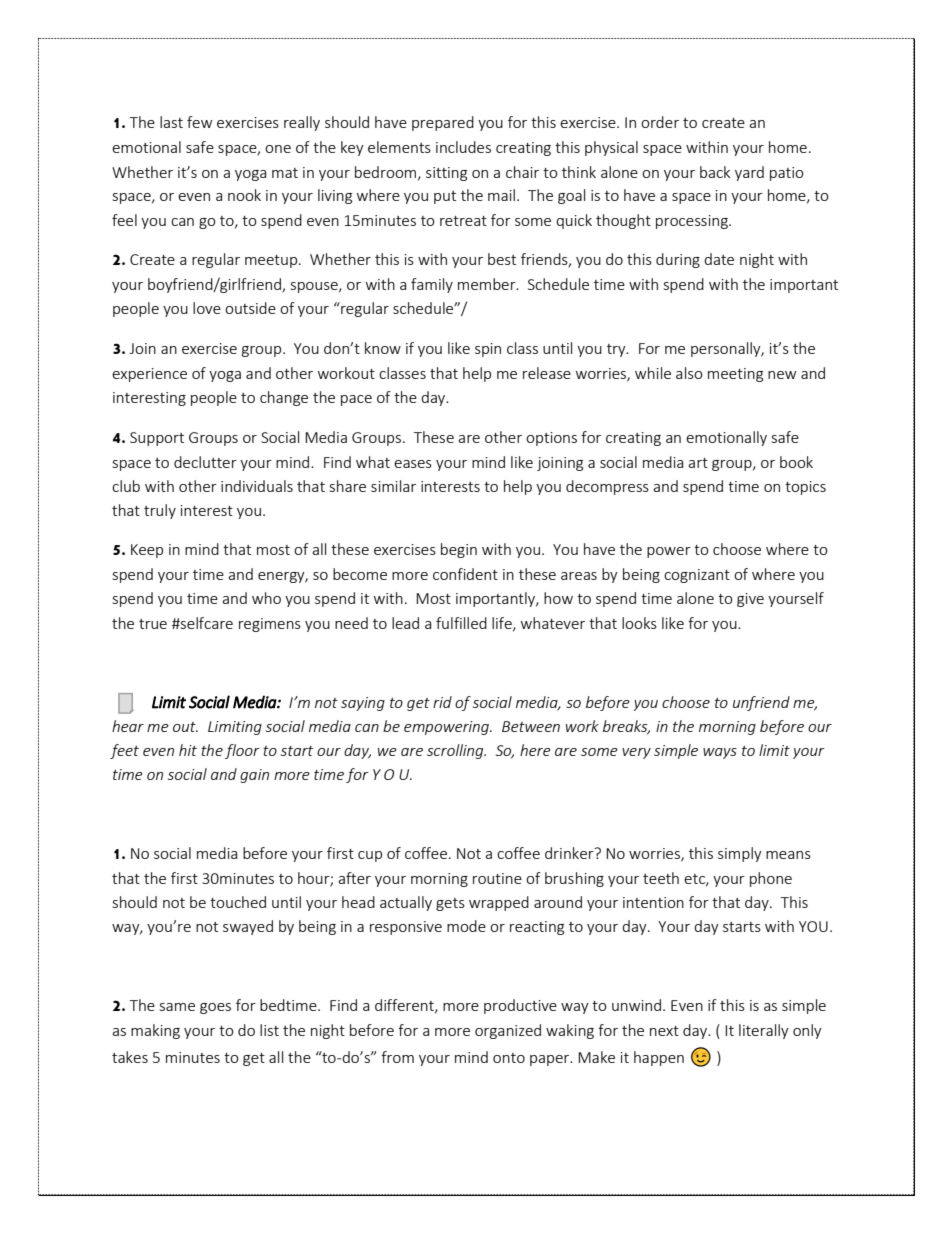 Image resolution: width=952 pixels, height=1233 pixels. I want to click on back, so click(715, 172).
